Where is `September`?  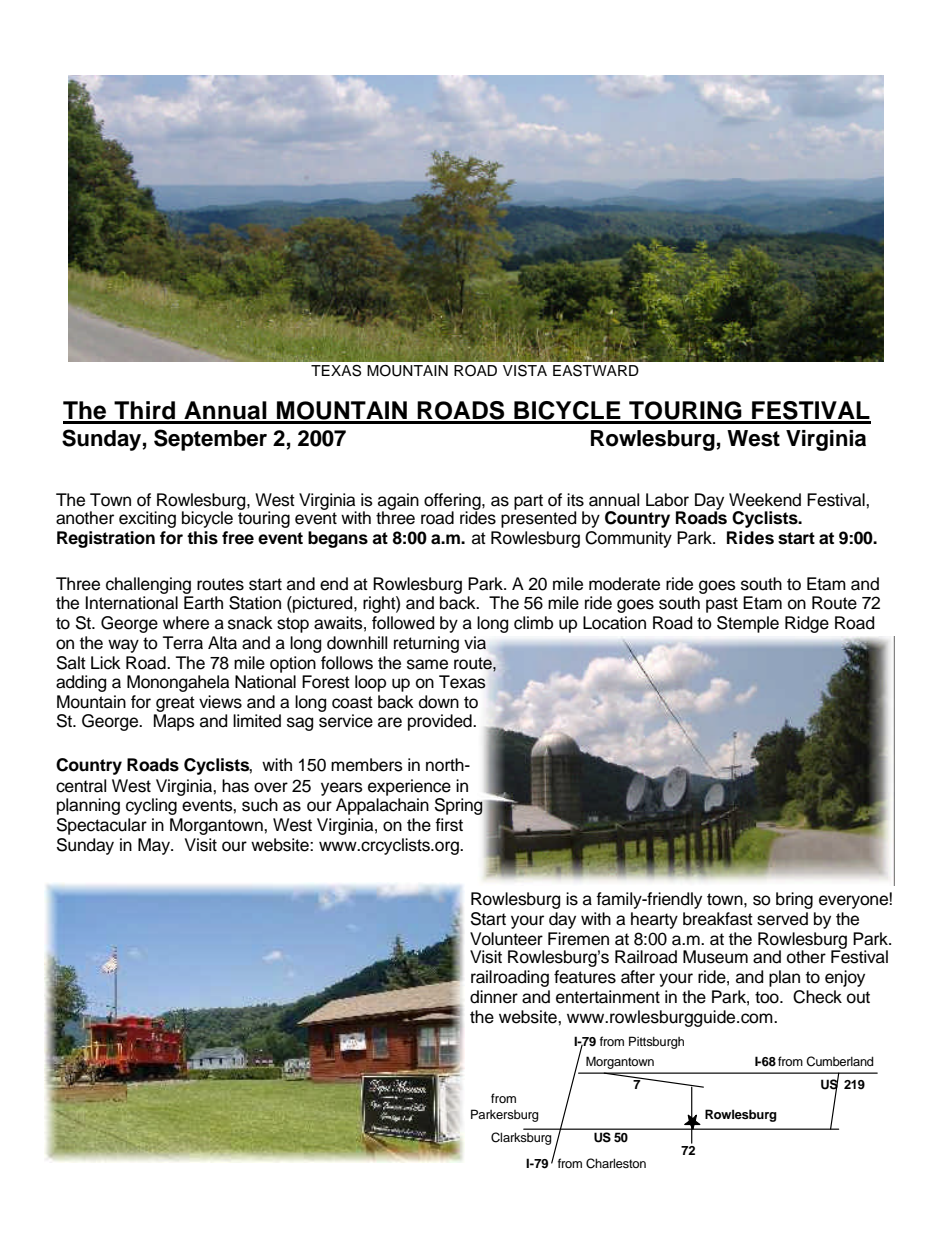
September is located at coordinates (210, 440).
